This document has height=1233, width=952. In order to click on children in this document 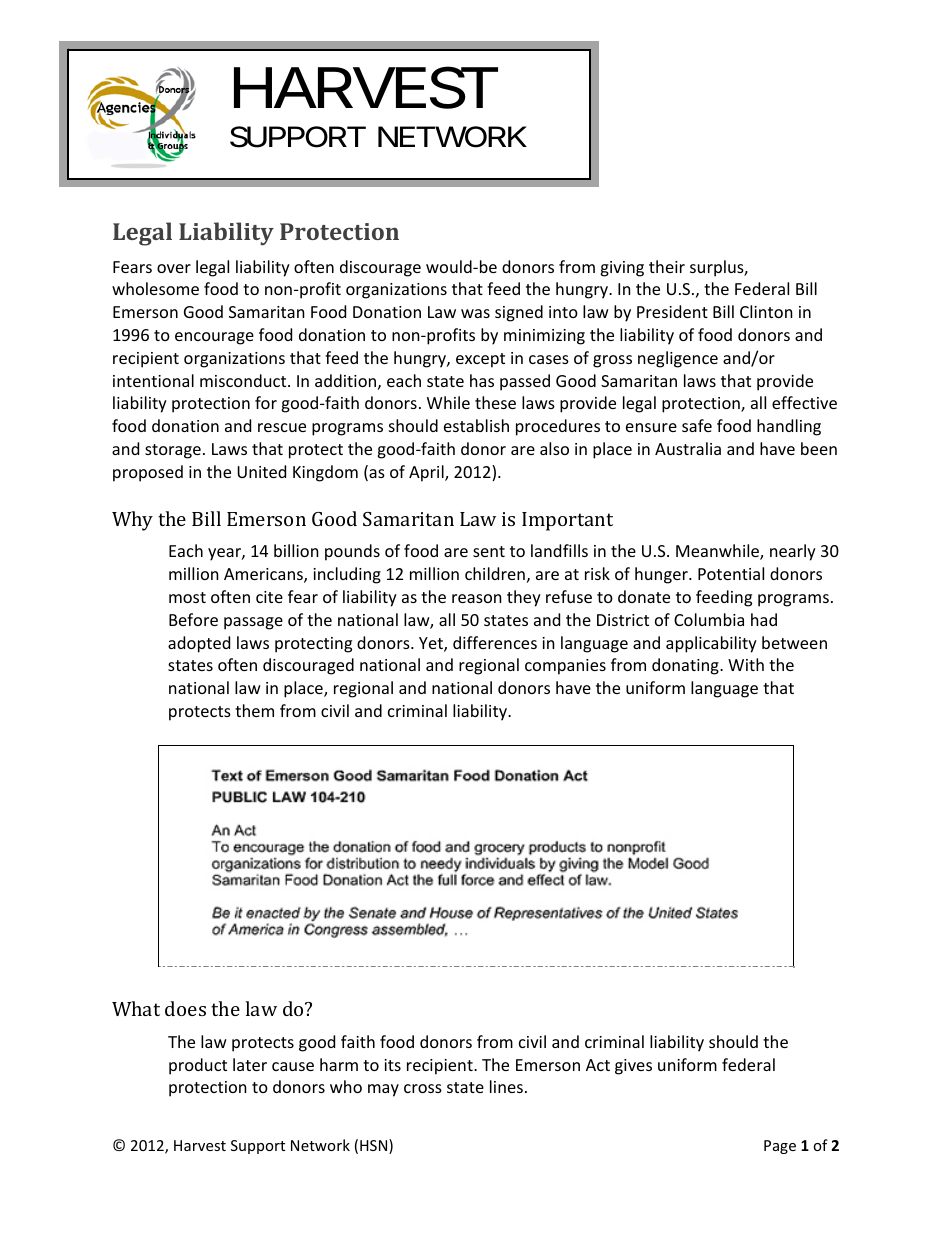, I will do `click(495, 573)`.
